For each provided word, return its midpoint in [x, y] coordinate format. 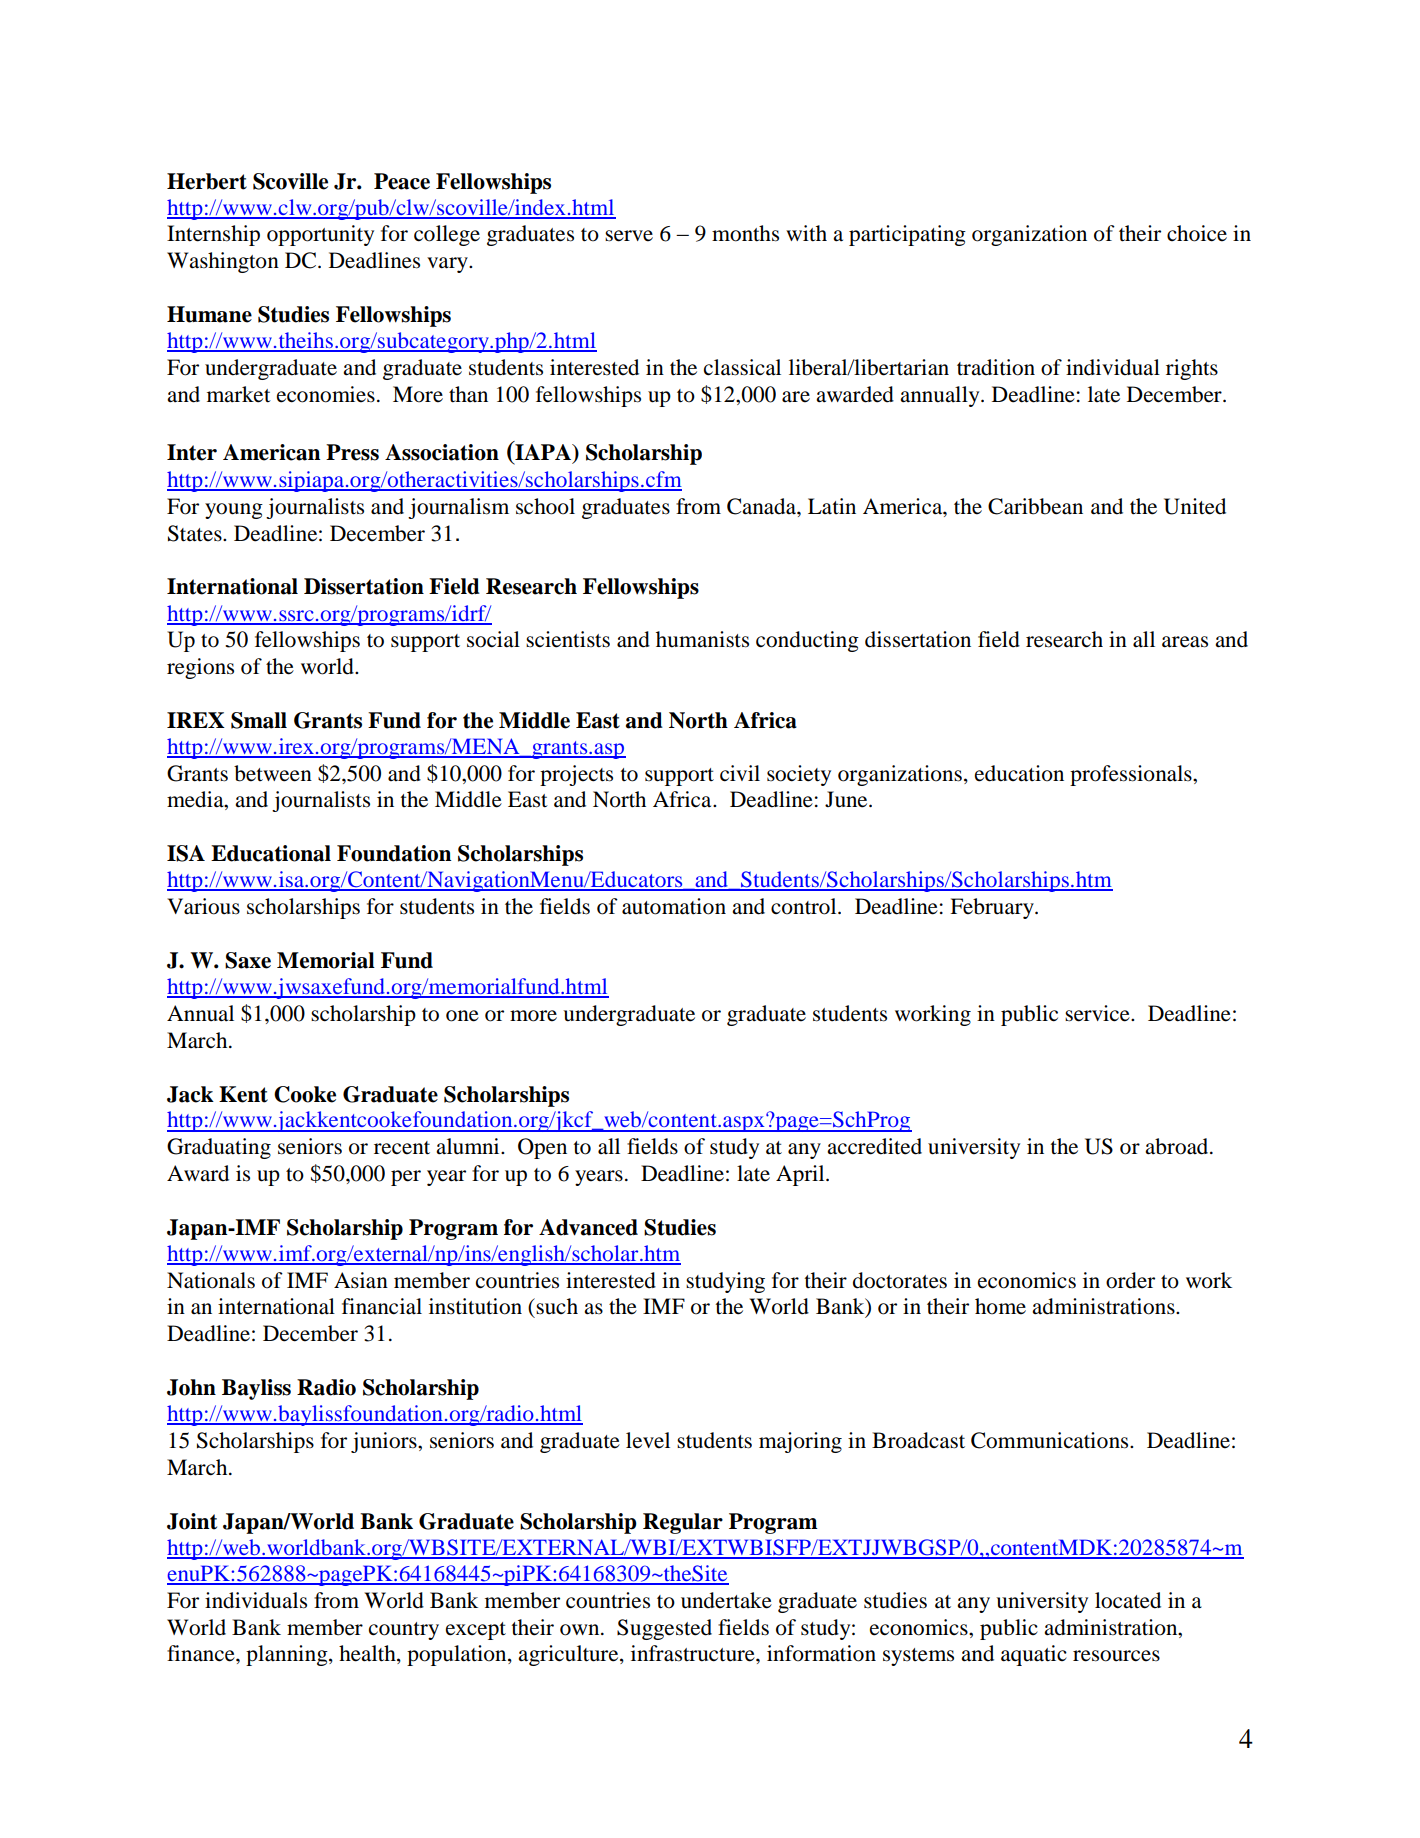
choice [1197, 233]
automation [674, 906]
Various [203, 906]
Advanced [588, 1227]
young [234, 511]
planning [288, 1655]
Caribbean [1035, 506]
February [993, 908]
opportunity [320, 235]
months [745, 233]
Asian [361, 1280]
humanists [702, 639]
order [1130, 1280]
